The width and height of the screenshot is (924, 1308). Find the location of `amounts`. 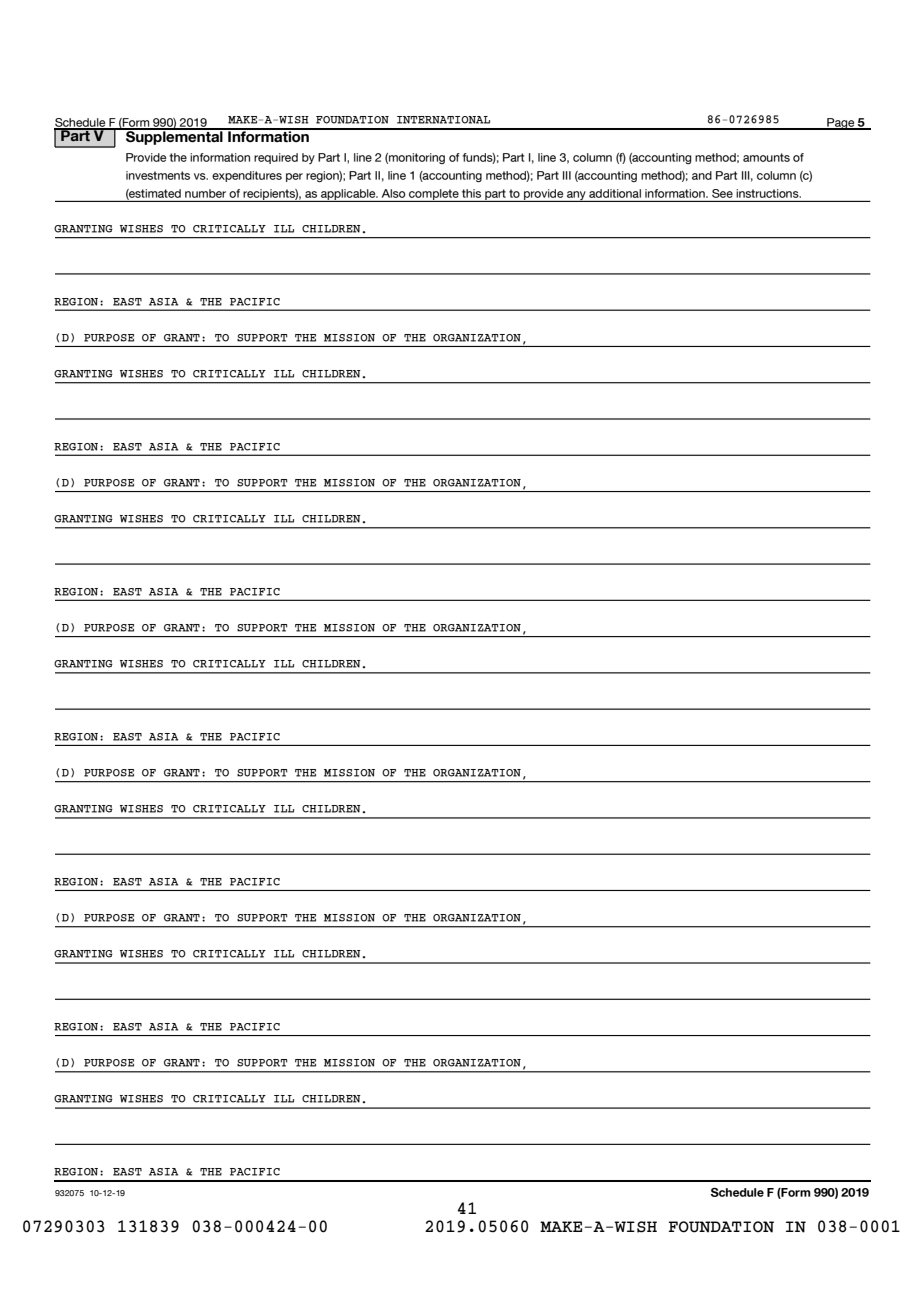

amounts is located at coordinates (766, 157).
